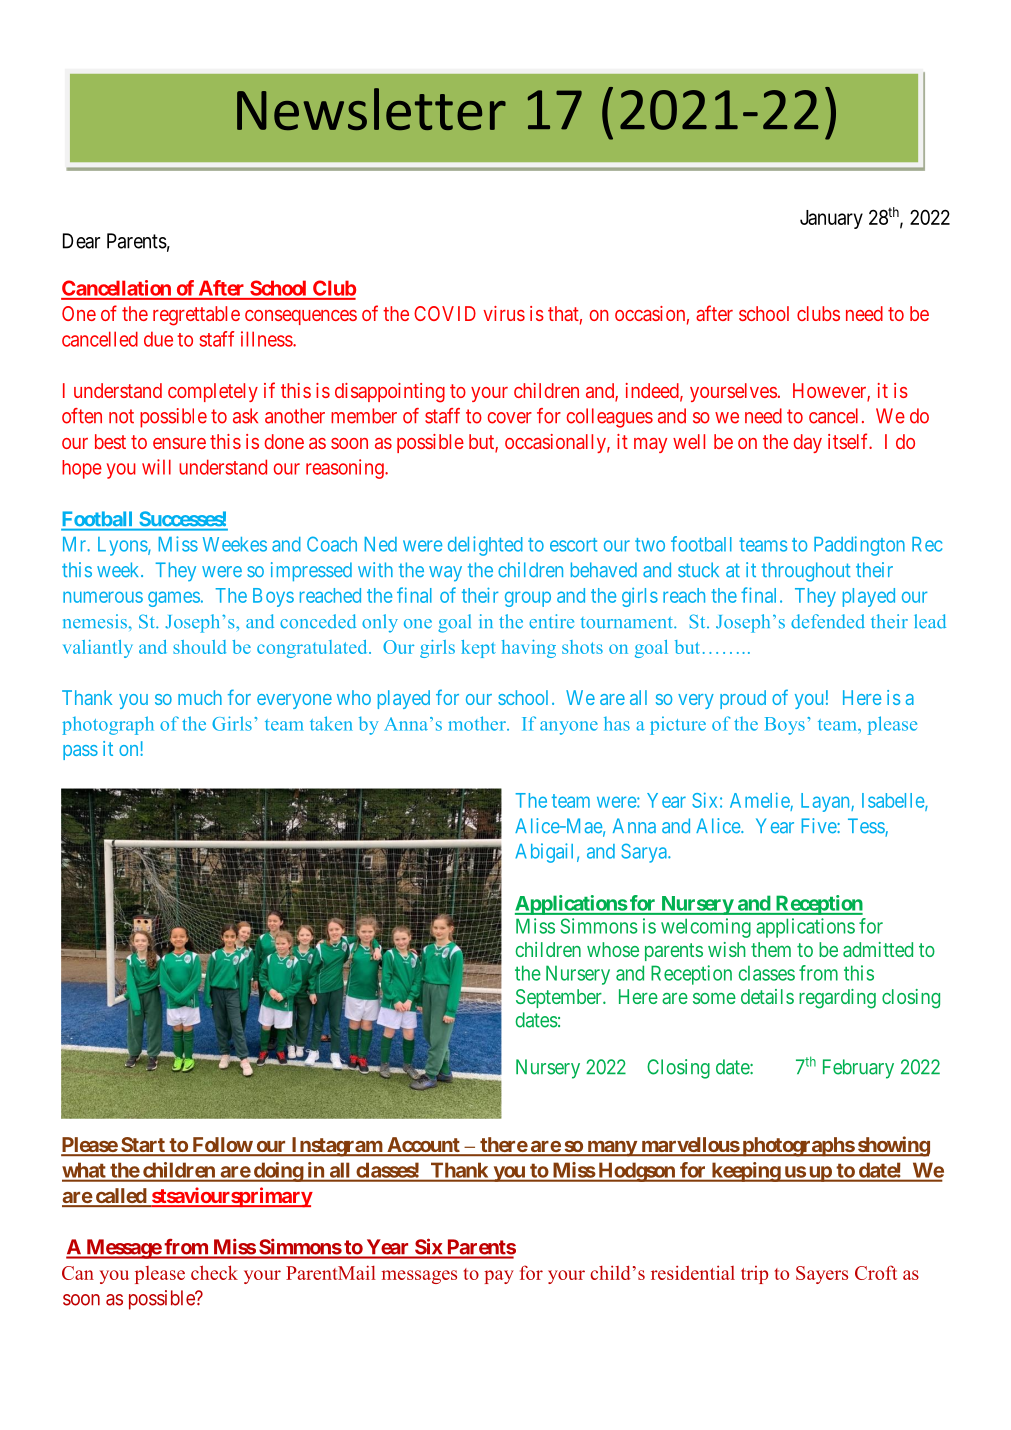  What do you see at coordinates (214, 1272) in the image?
I see `check` at bounding box center [214, 1272].
